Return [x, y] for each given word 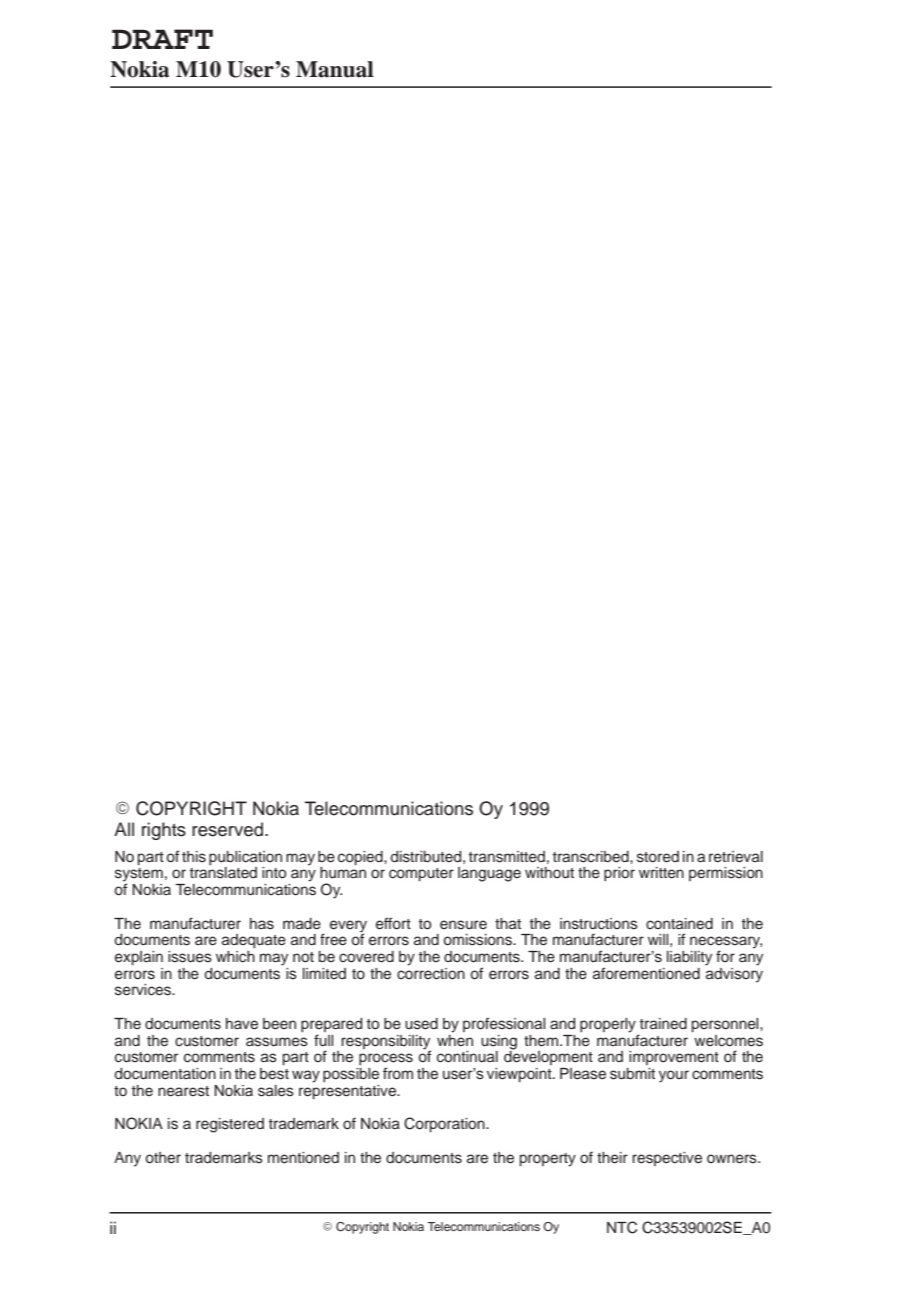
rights [164, 831]
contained [679, 924]
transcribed [592, 857]
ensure [463, 925]
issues [190, 957]
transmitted [507, 857]
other [163, 1158]
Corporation [445, 1125]
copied [361, 858]
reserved [229, 829]
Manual [335, 69]
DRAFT [162, 39]
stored [658, 857]
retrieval [736, 857]
